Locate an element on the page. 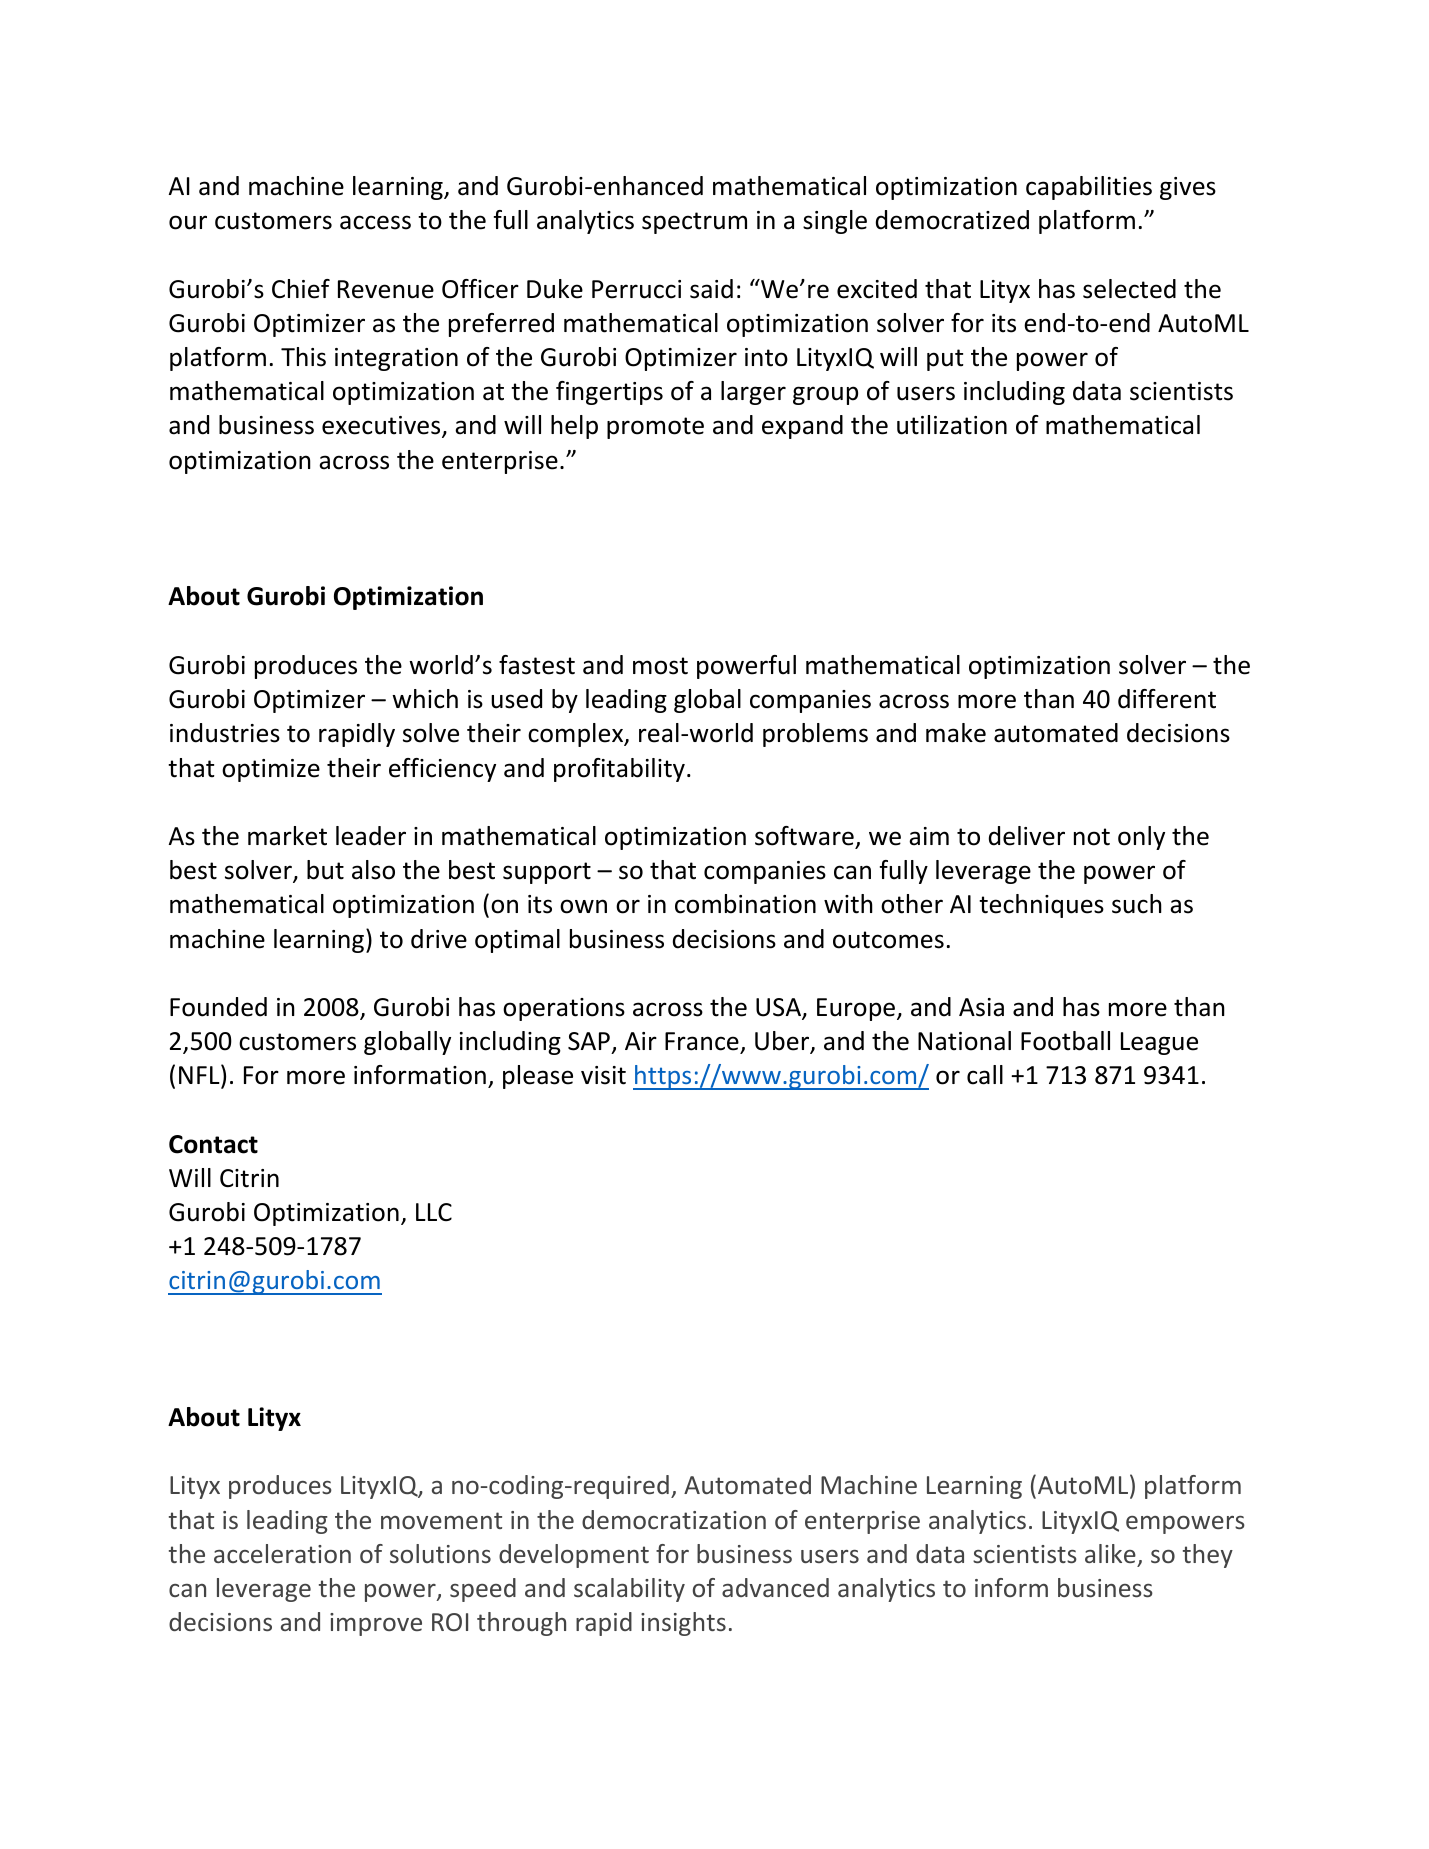 The height and width of the image is (1849, 1429). but is located at coordinates (325, 870).
